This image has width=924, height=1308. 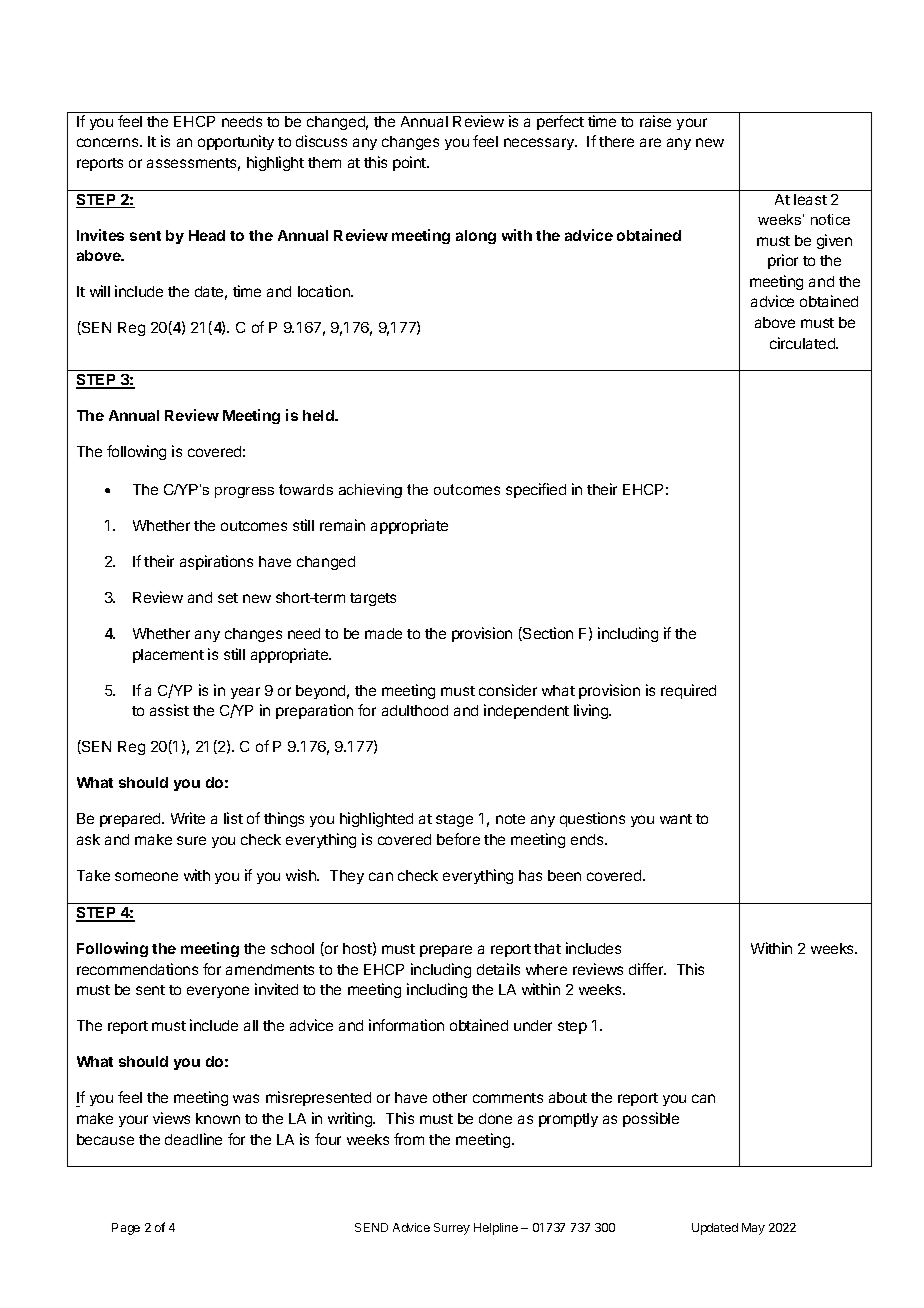 What do you see at coordinates (137, 969) in the image?
I see `recommendations` at bounding box center [137, 969].
